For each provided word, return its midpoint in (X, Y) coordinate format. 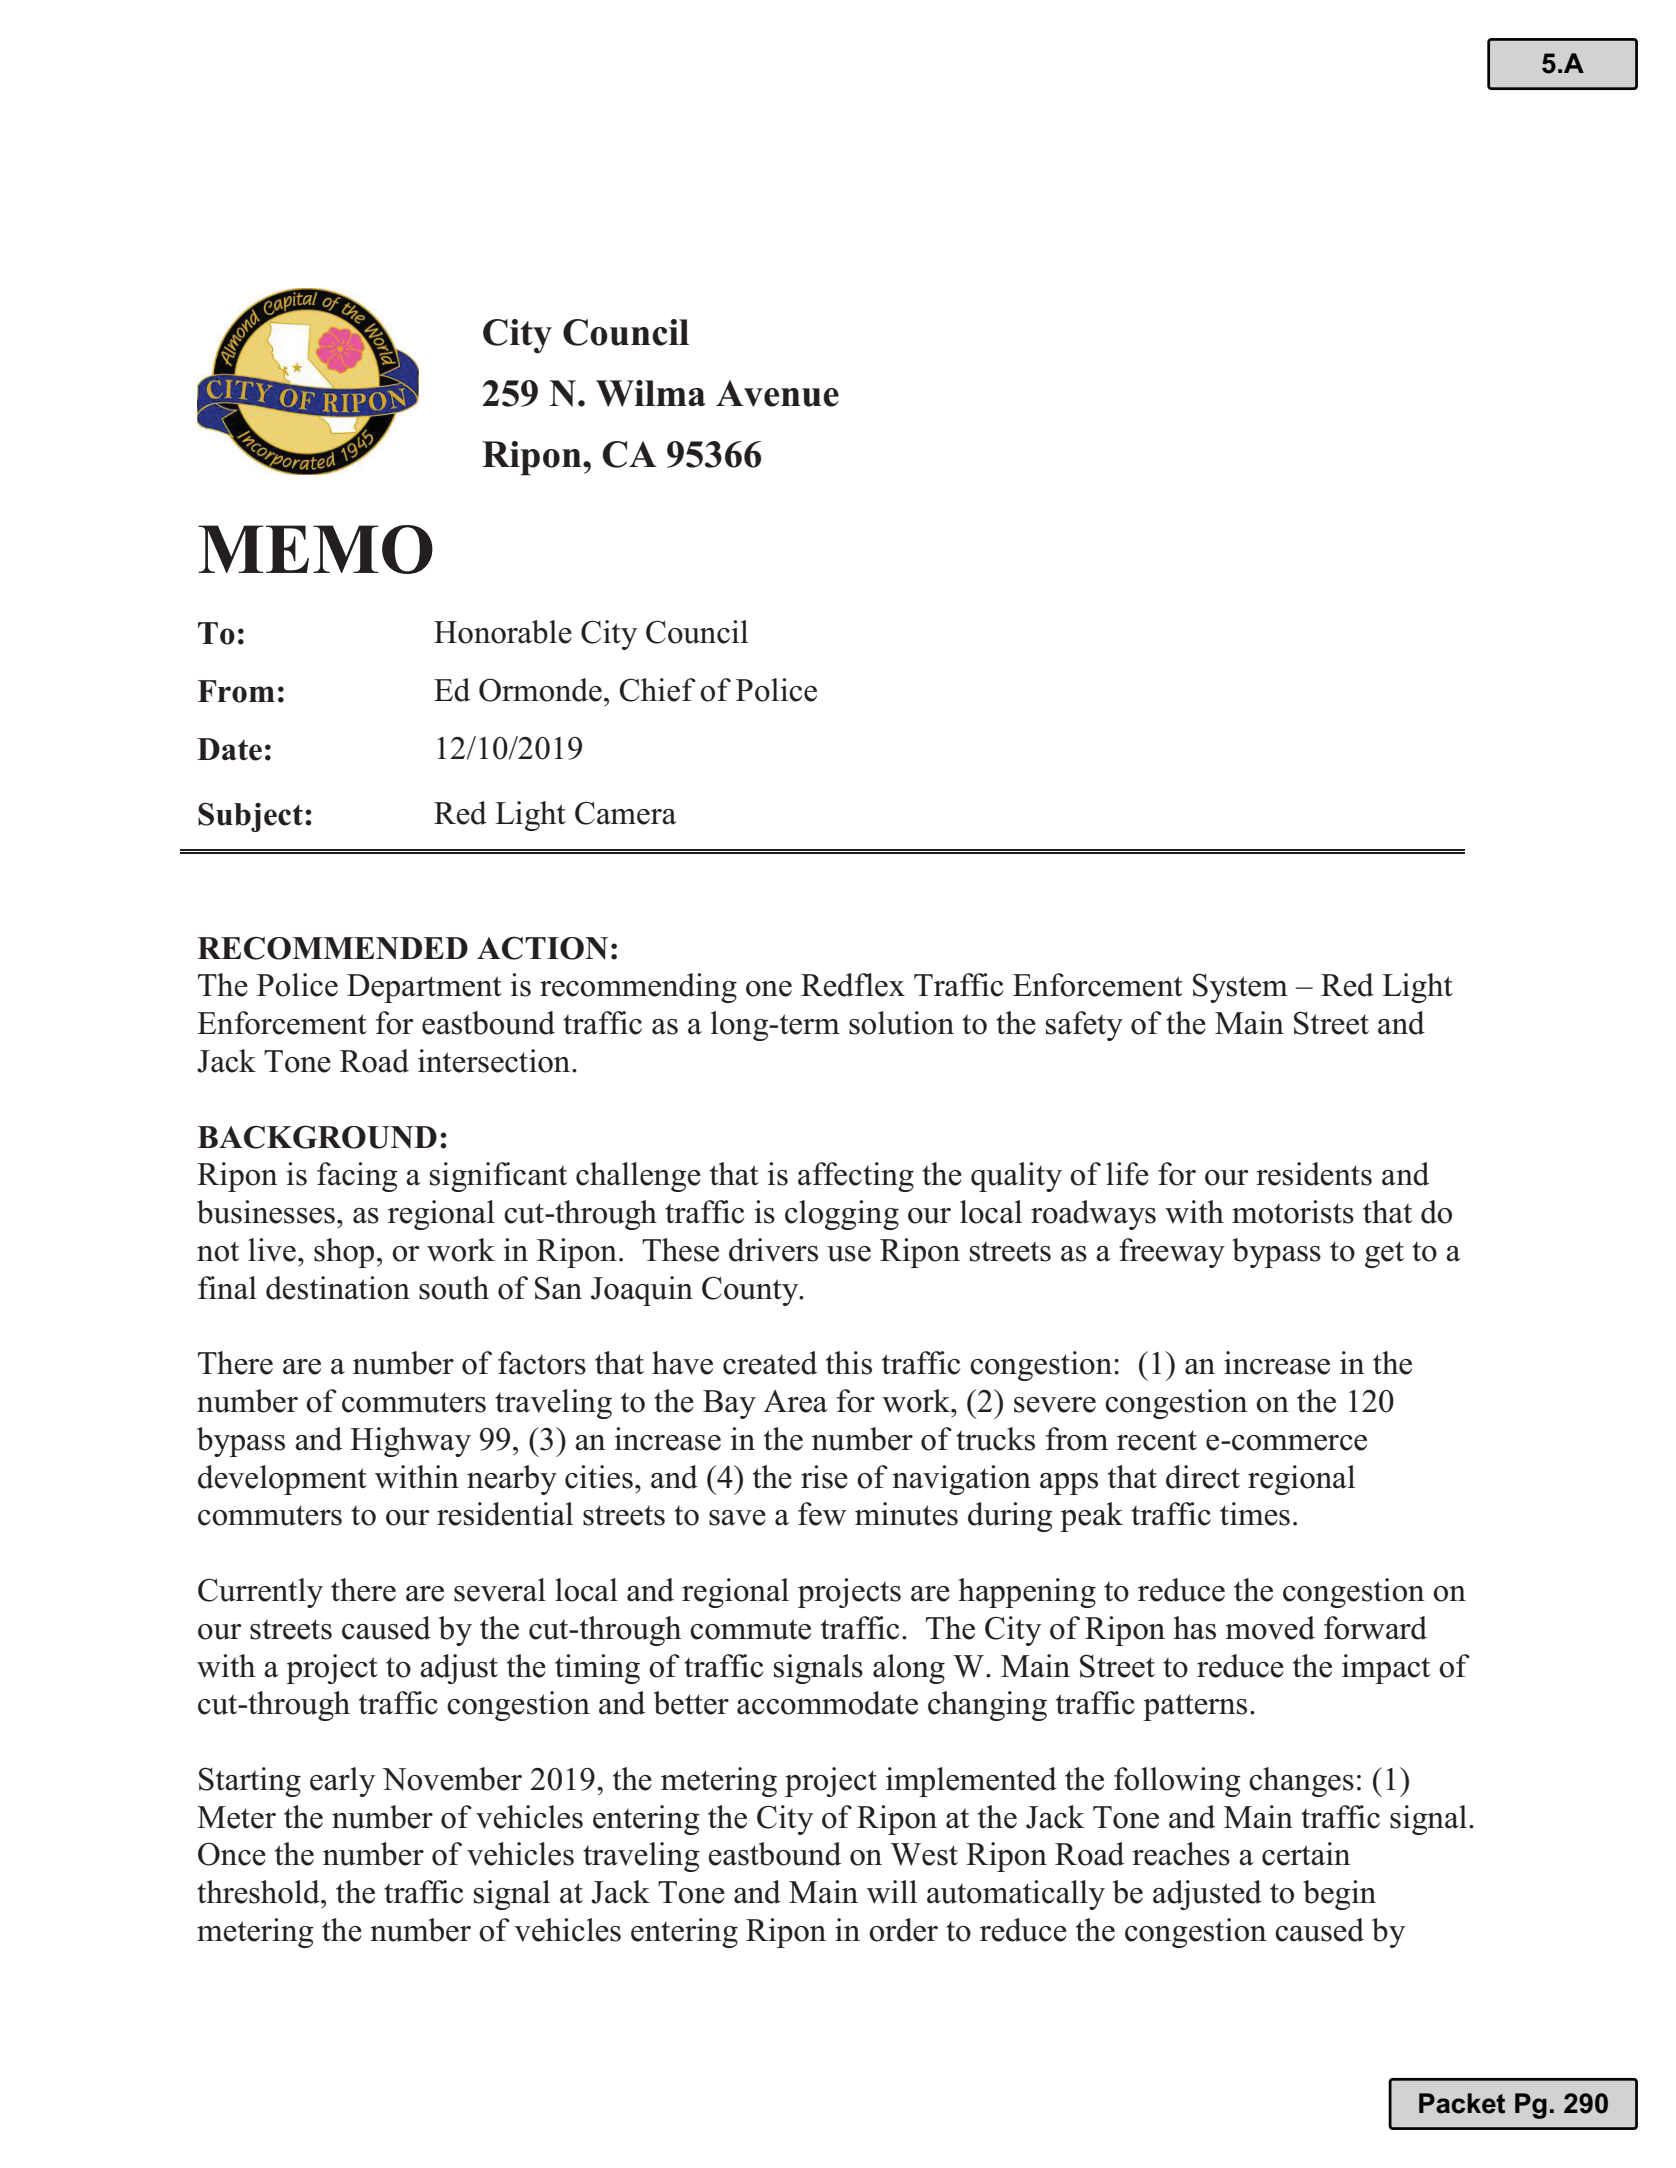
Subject (250, 817)
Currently (260, 1593)
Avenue (777, 393)
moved (1270, 1628)
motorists (1293, 1212)
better (691, 1703)
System (1240, 988)
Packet (1462, 2103)
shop (344, 1253)
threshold (259, 1892)
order (903, 1930)
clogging (842, 1215)
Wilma (651, 393)
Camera (626, 813)
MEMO (315, 549)
